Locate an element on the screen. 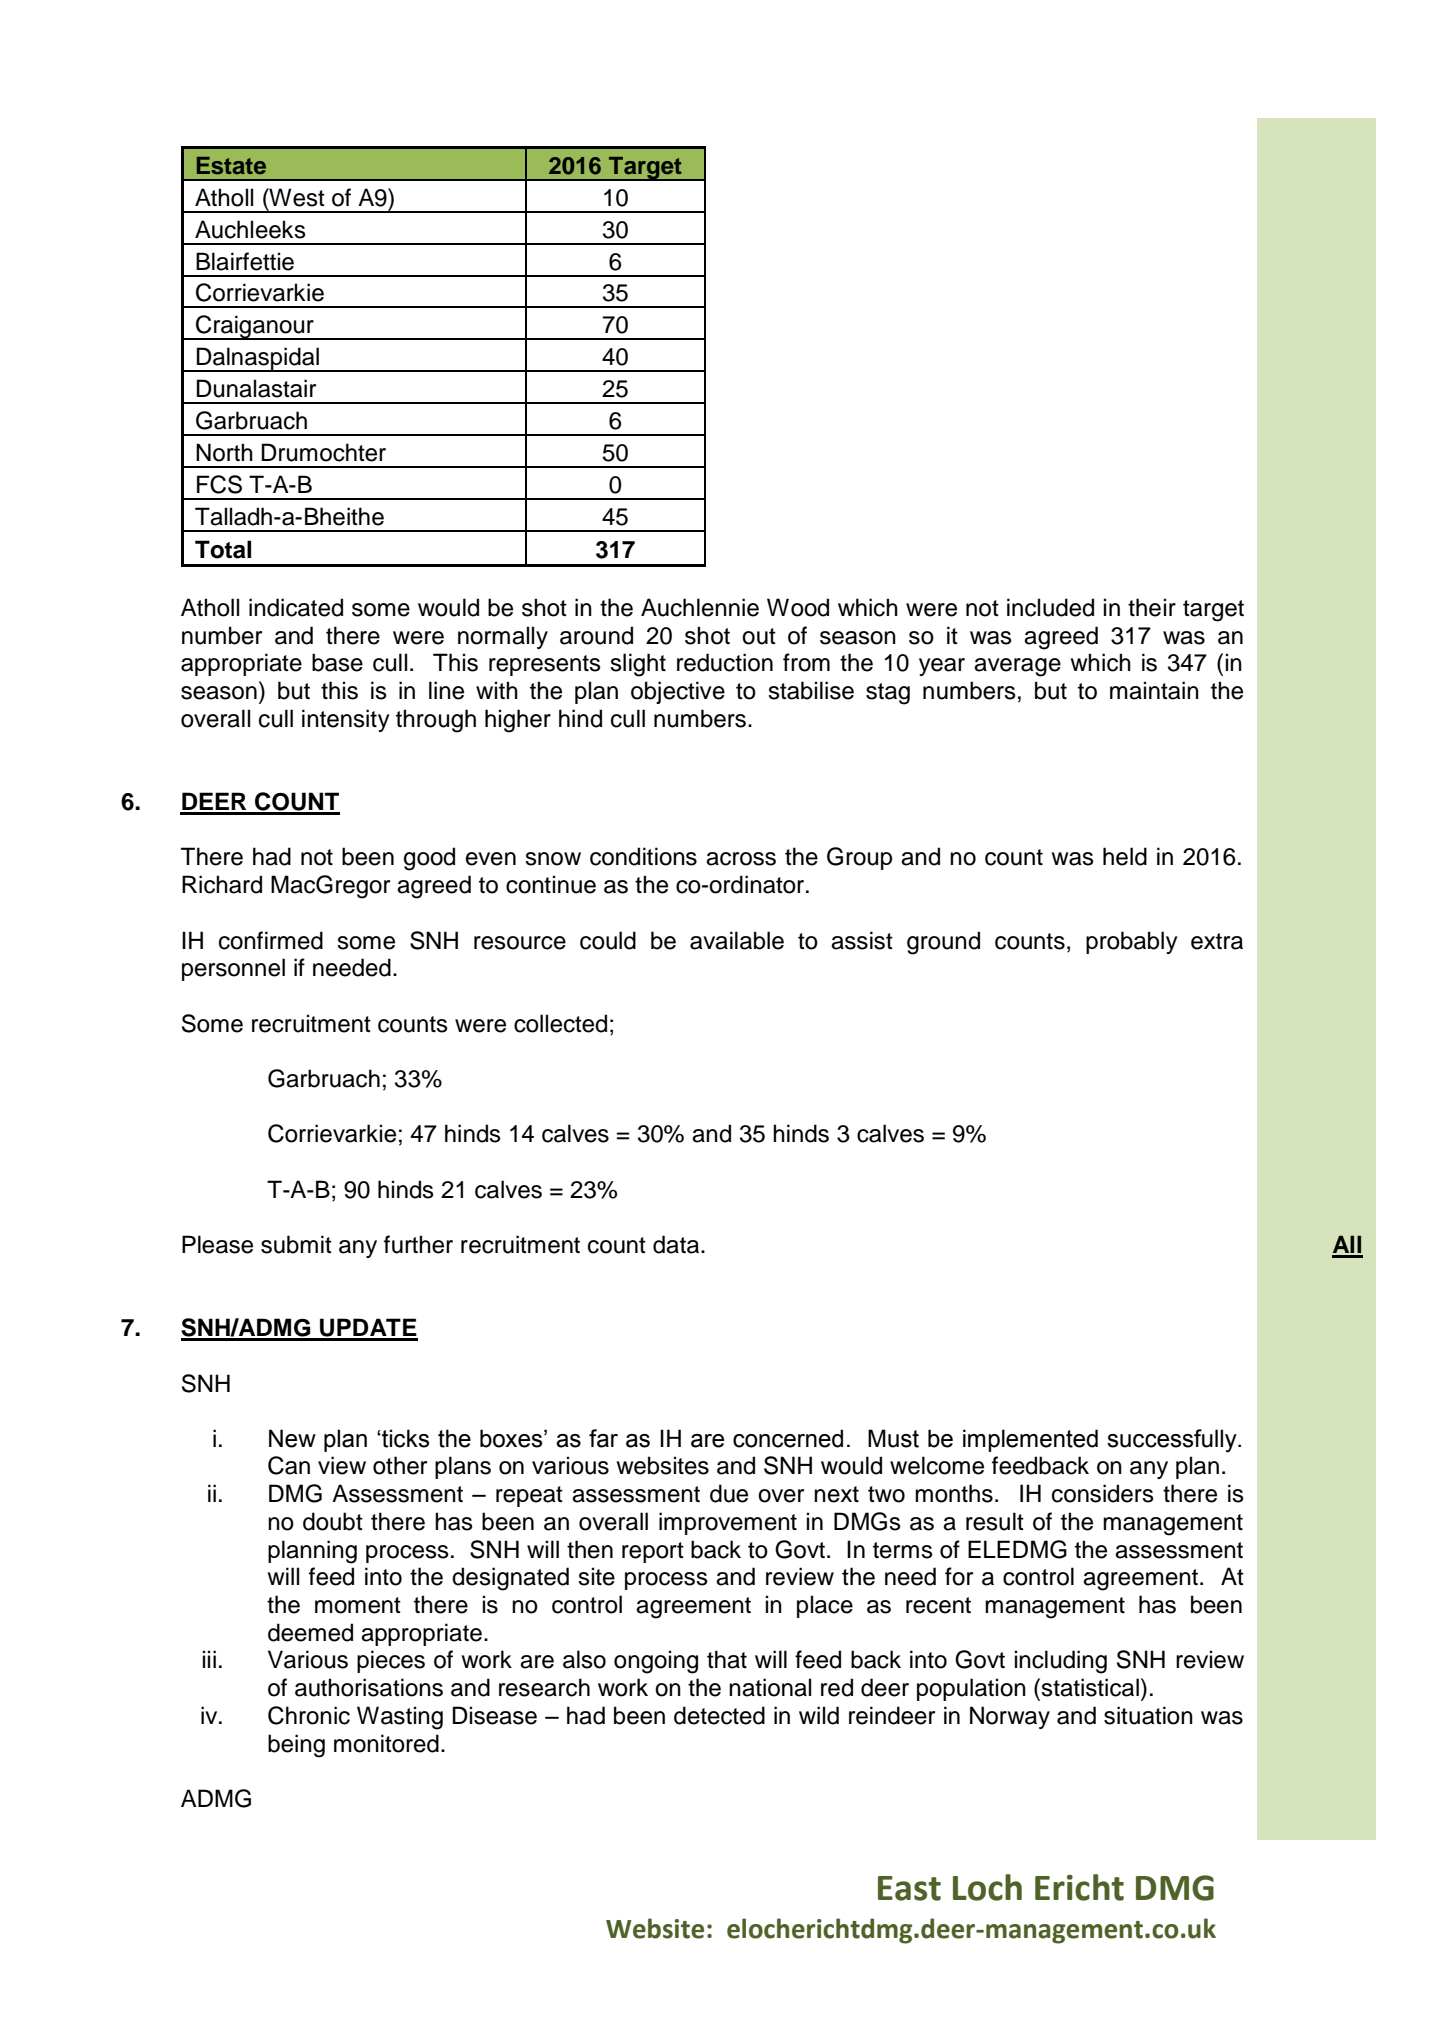 This screenshot has height=2027, width=1433. situation is located at coordinates (1148, 1715).
